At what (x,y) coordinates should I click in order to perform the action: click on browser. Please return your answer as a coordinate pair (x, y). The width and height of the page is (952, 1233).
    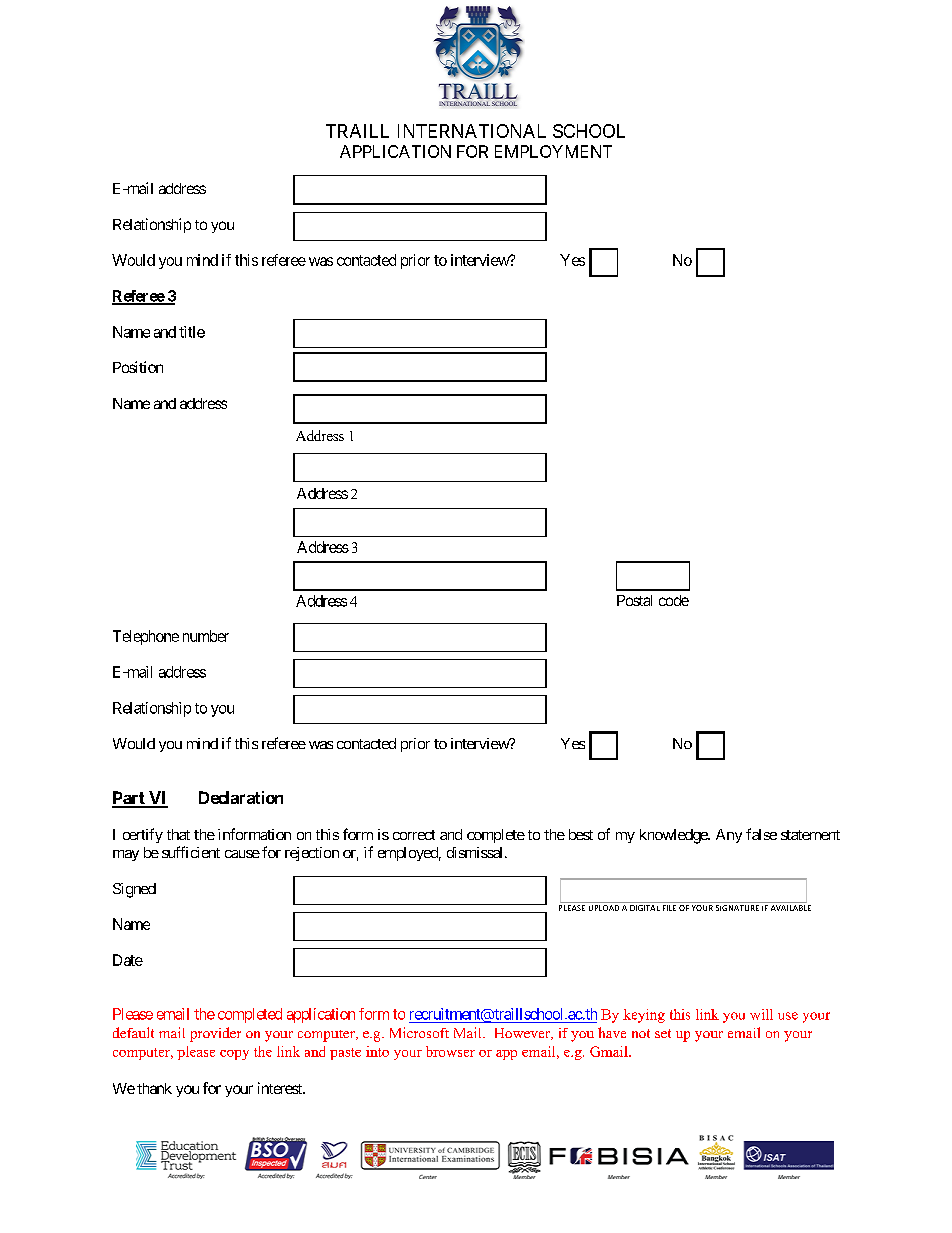
    Looking at the image, I should click on (450, 1051).
